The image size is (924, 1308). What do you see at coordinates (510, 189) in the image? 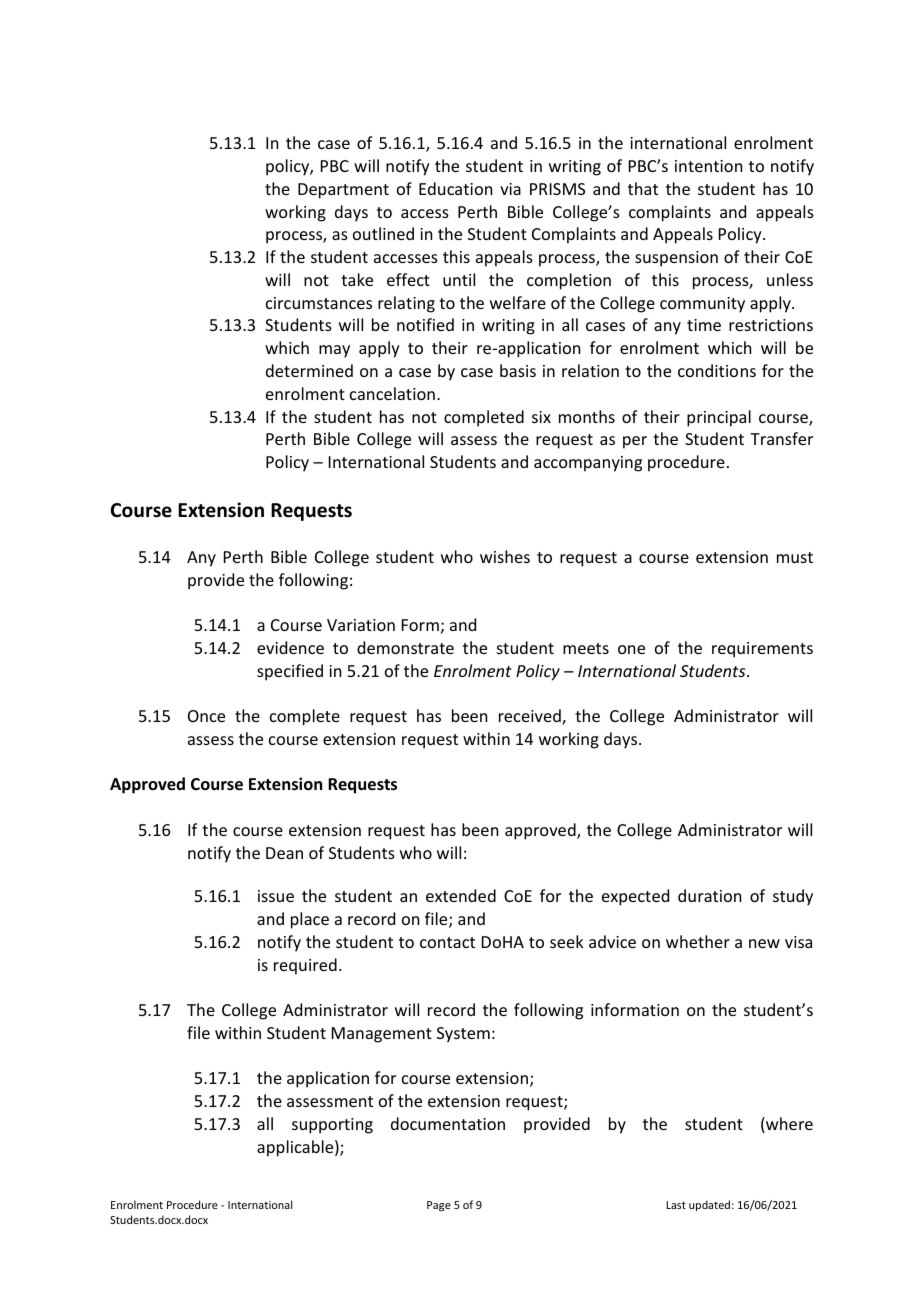
I see `via` at bounding box center [510, 189].
